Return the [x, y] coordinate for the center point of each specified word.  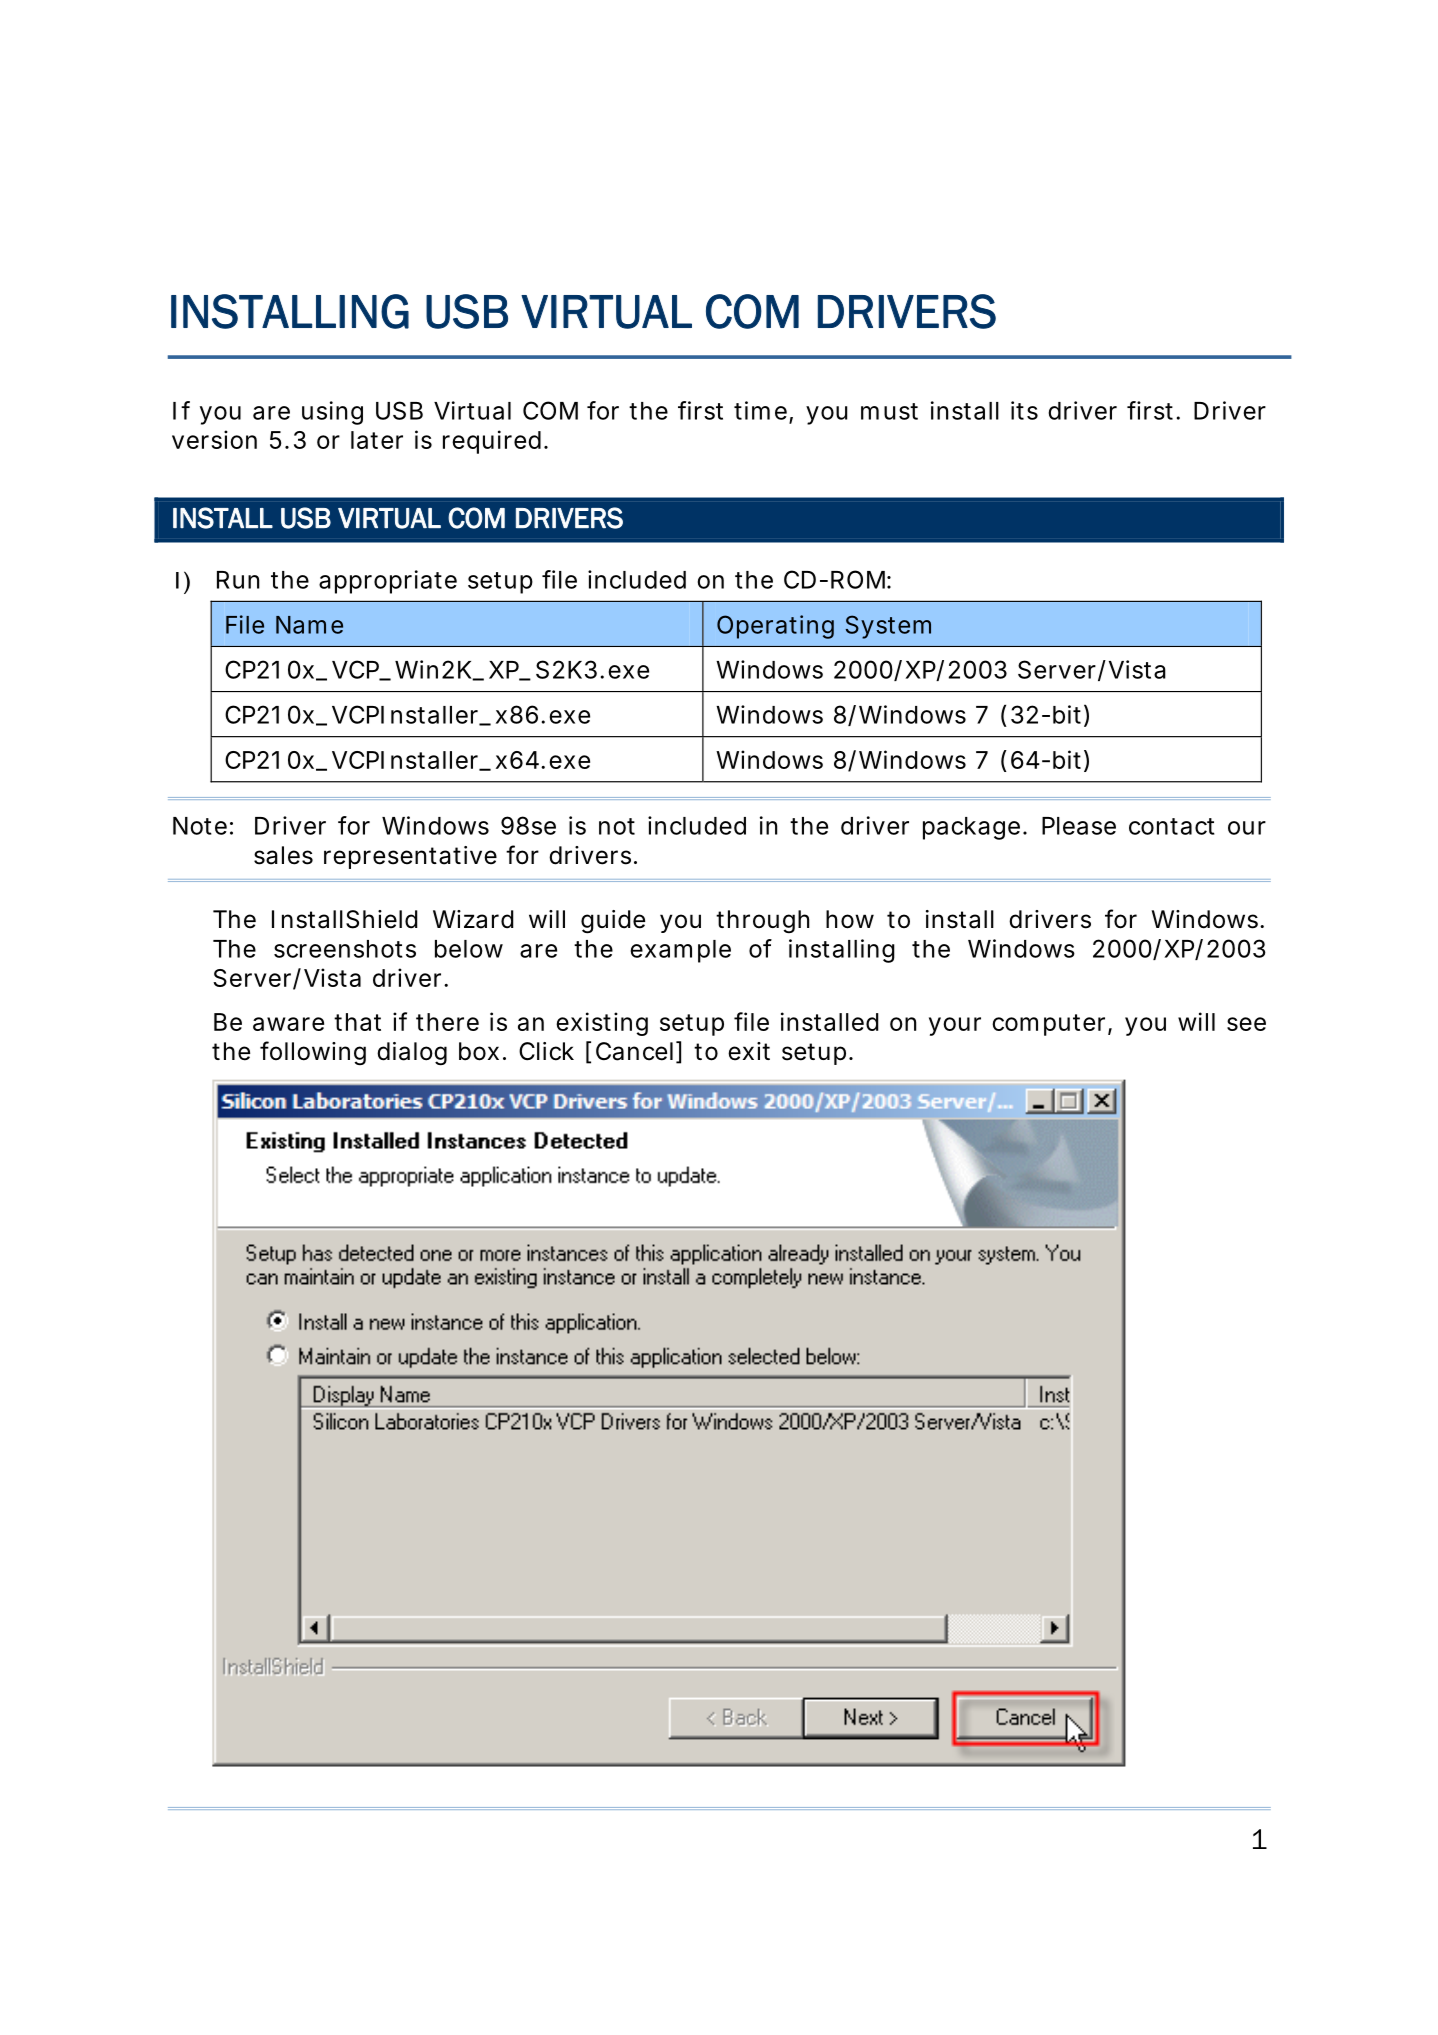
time [763, 411]
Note [203, 826]
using [332, 413]
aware [288, 1024]
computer [1052, 1025]
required [495, 442]
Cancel [634, 1051]
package [975, 828]
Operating [775, 627]
